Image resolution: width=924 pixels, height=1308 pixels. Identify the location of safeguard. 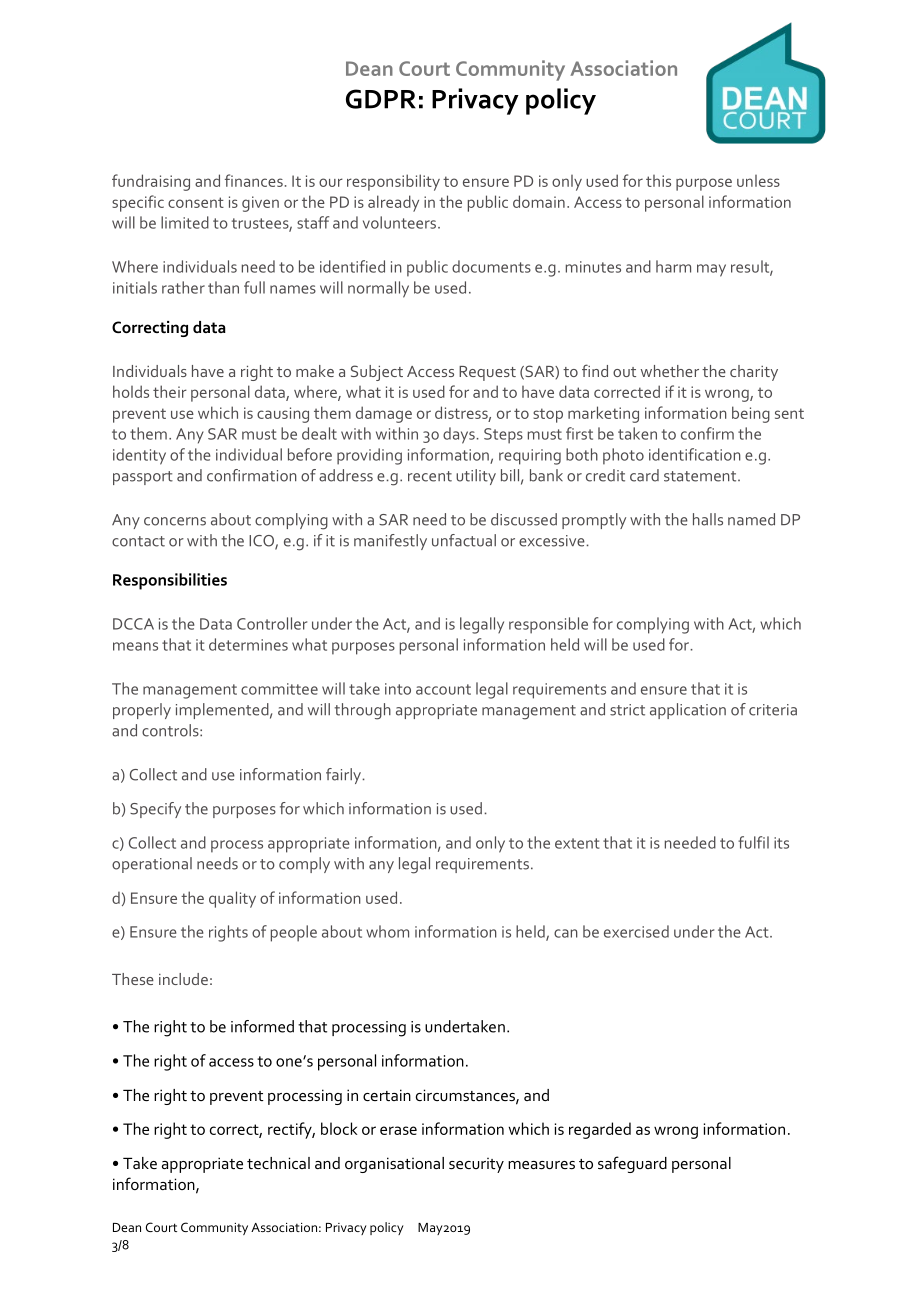
(632, 1164).
